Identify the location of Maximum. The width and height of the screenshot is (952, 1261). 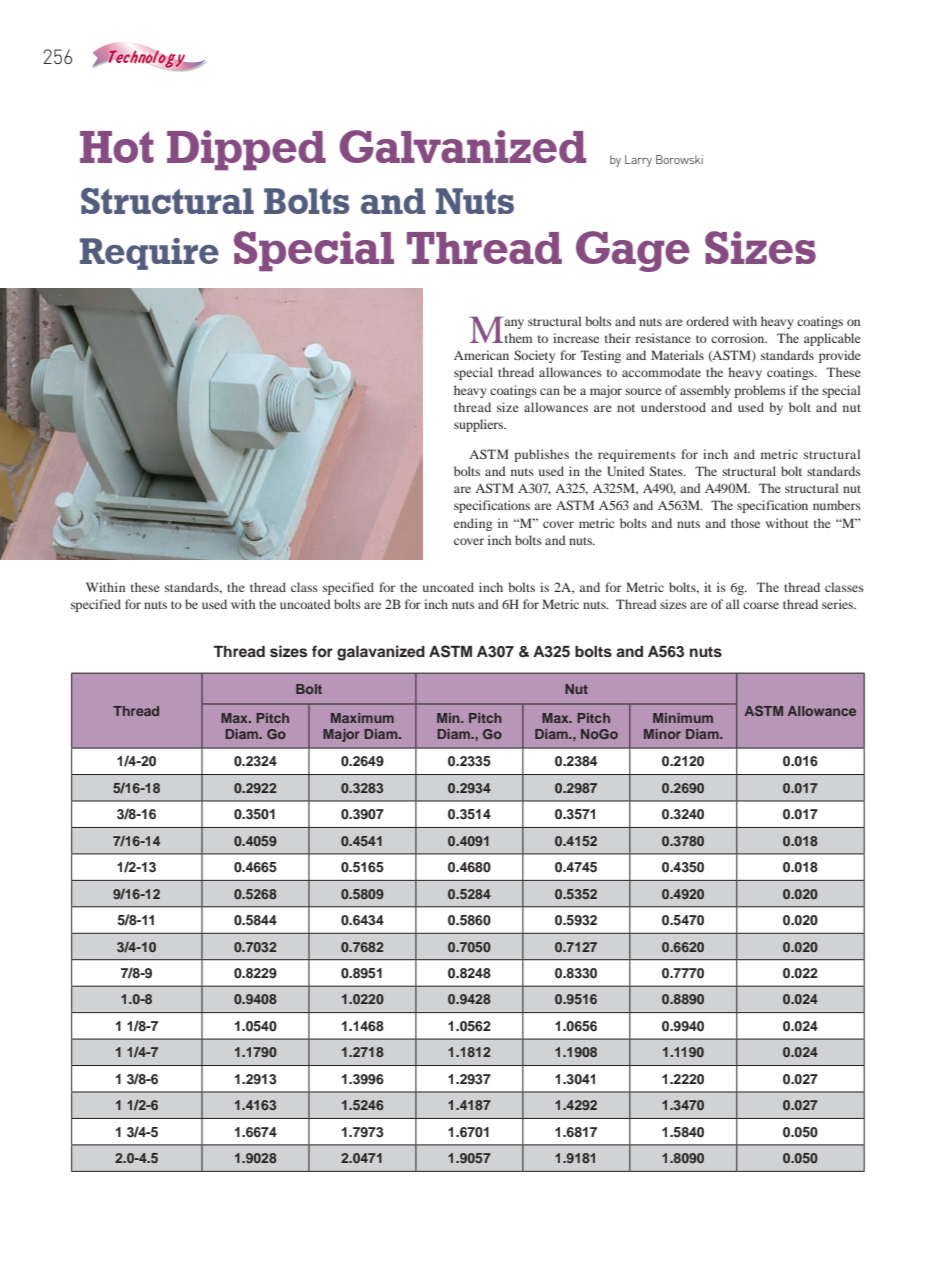
(362, 718).
